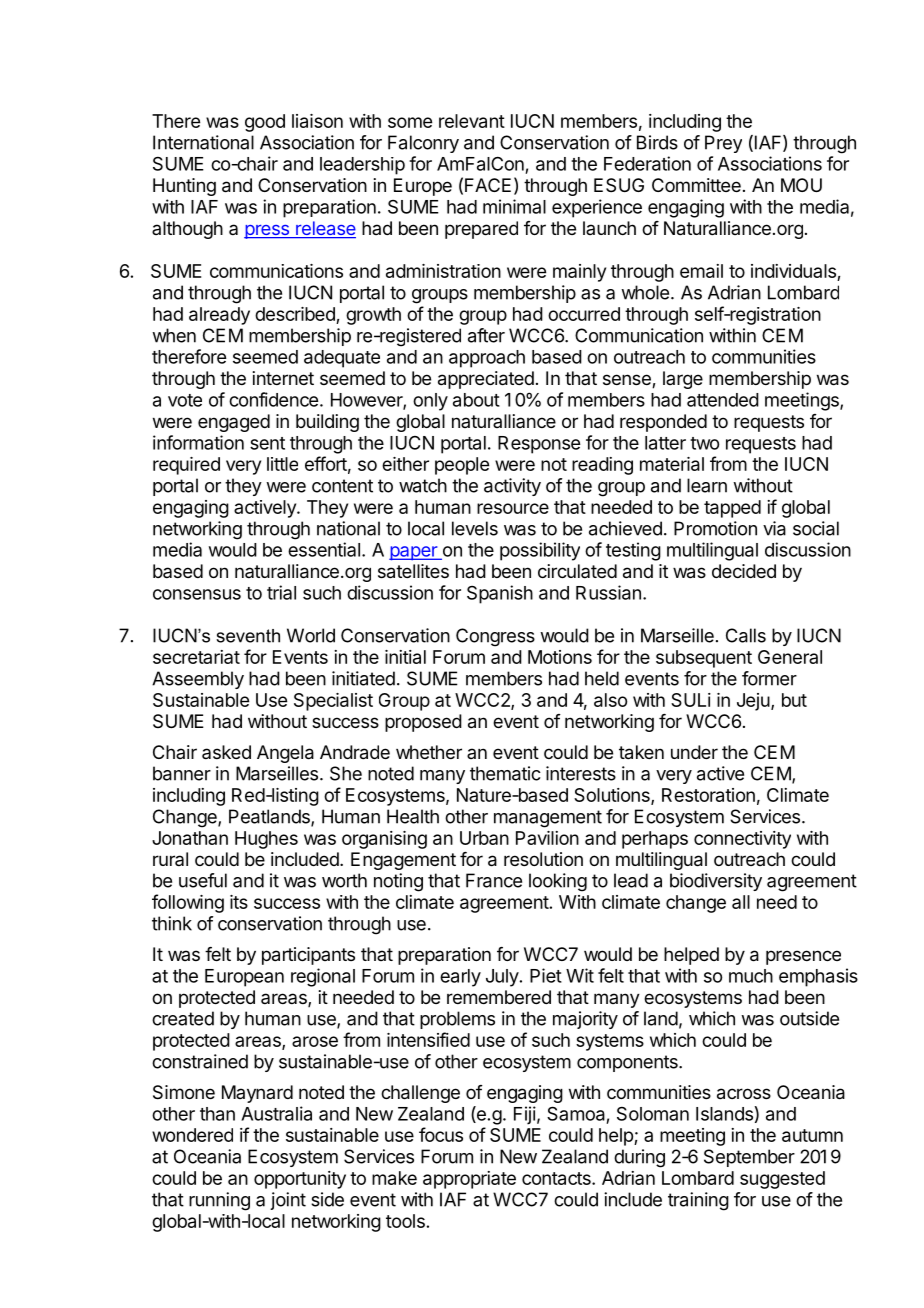  Describe the element at coordinates (723, 400) in the screenshot. I see `attended` at that location.
